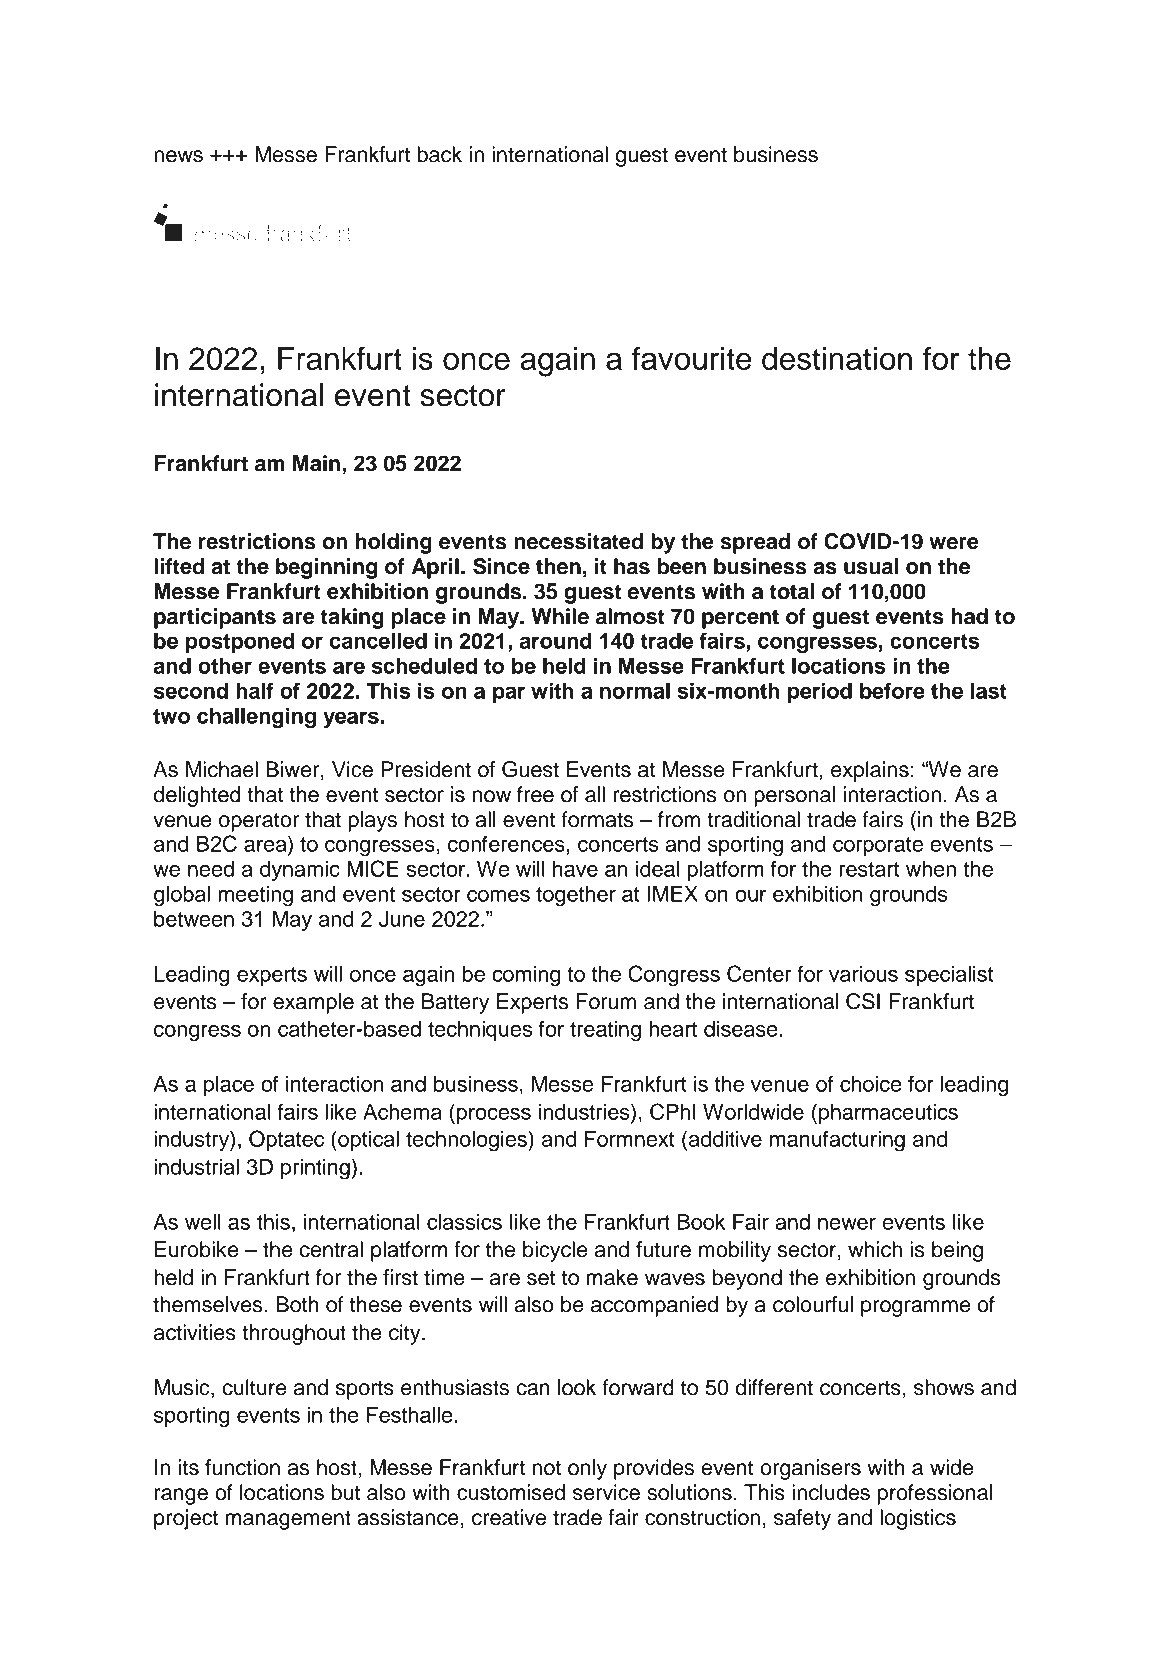 The height and width of the image is (1658, 1172). Describe the element at coordinates (178, 156) in the image. I see `news` at that location.
